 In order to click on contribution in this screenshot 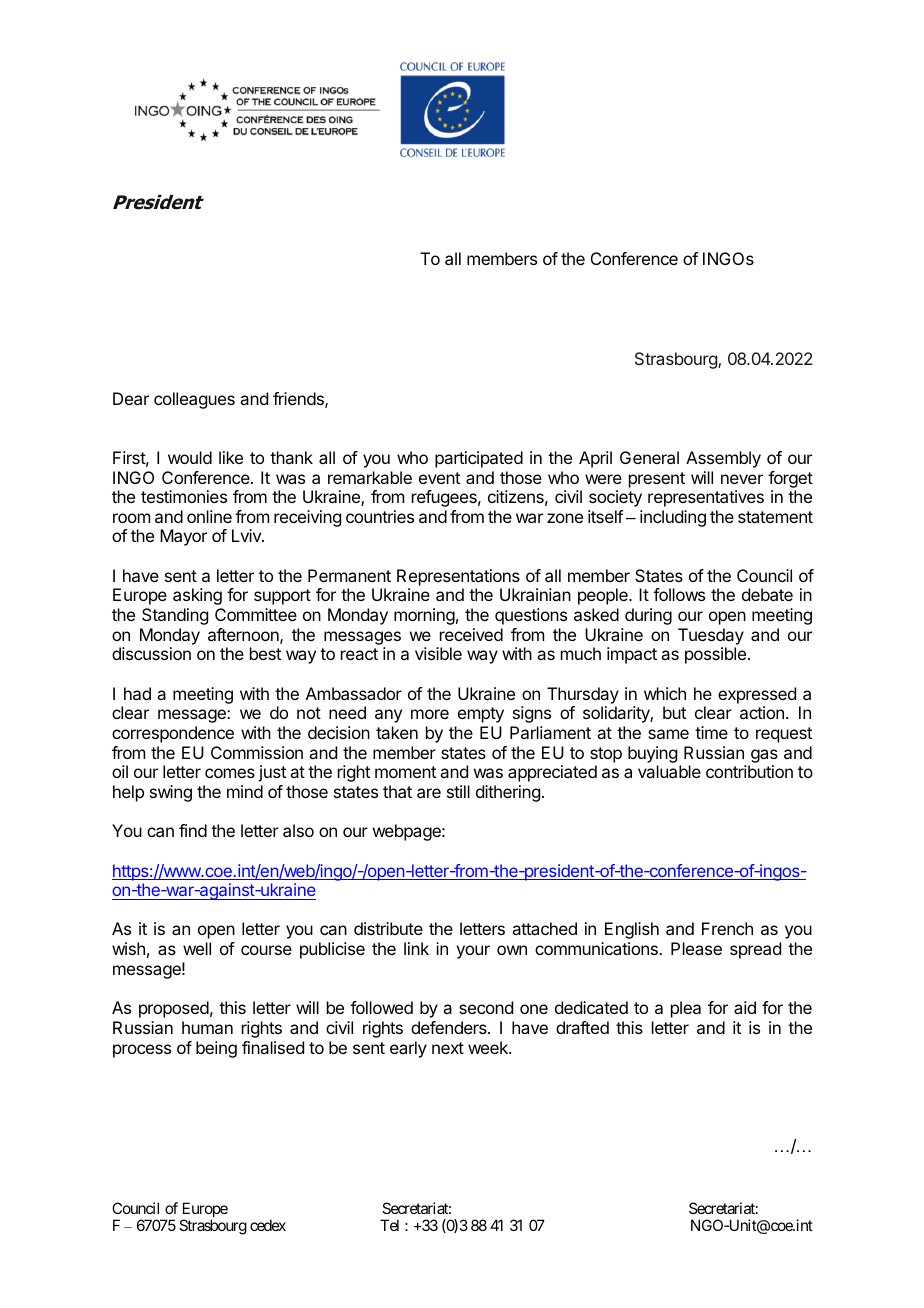, I will do `click(749, 771)`.
